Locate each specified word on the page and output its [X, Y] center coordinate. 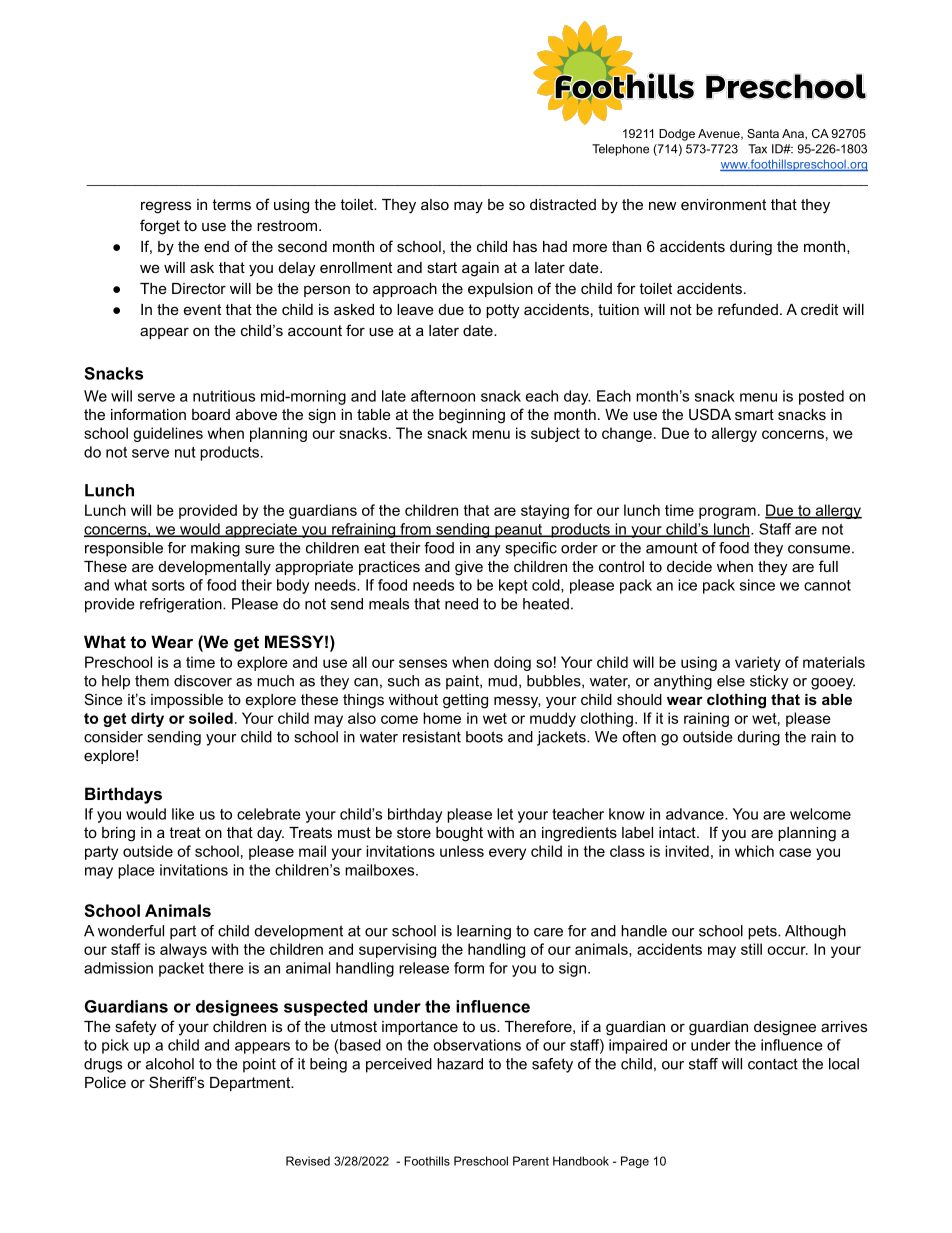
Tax [757, 149]
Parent [531, 1161]
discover [203, 681]
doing [512, 663]
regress [166, 207]
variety [758, 663]
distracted [563, 204]
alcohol [170, 1064]
